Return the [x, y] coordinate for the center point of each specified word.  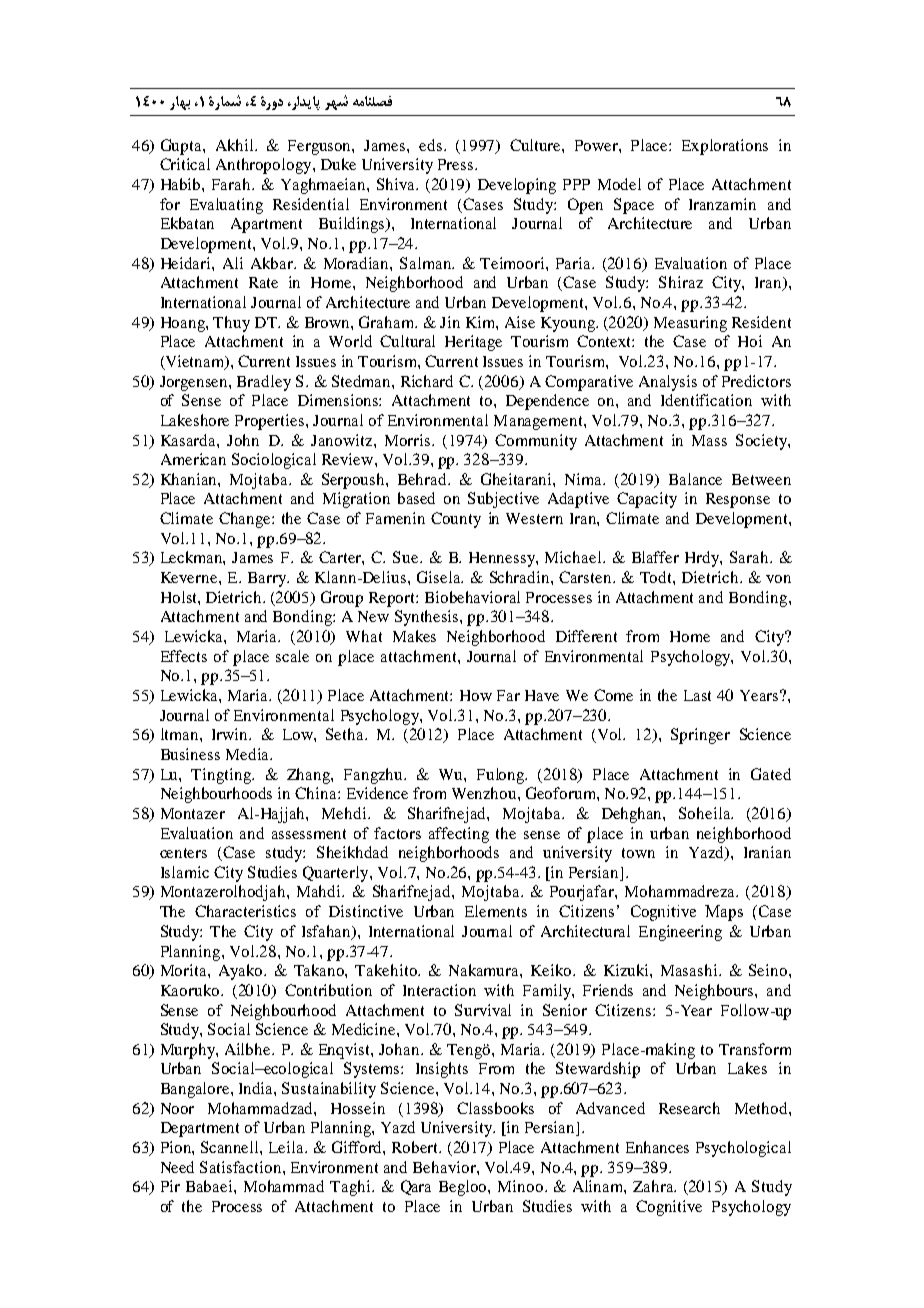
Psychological [743, 1149]
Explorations [725, 147]
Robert [416, 1147]
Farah [232, 184]
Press [457, 164]
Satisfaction [242, 1167]
